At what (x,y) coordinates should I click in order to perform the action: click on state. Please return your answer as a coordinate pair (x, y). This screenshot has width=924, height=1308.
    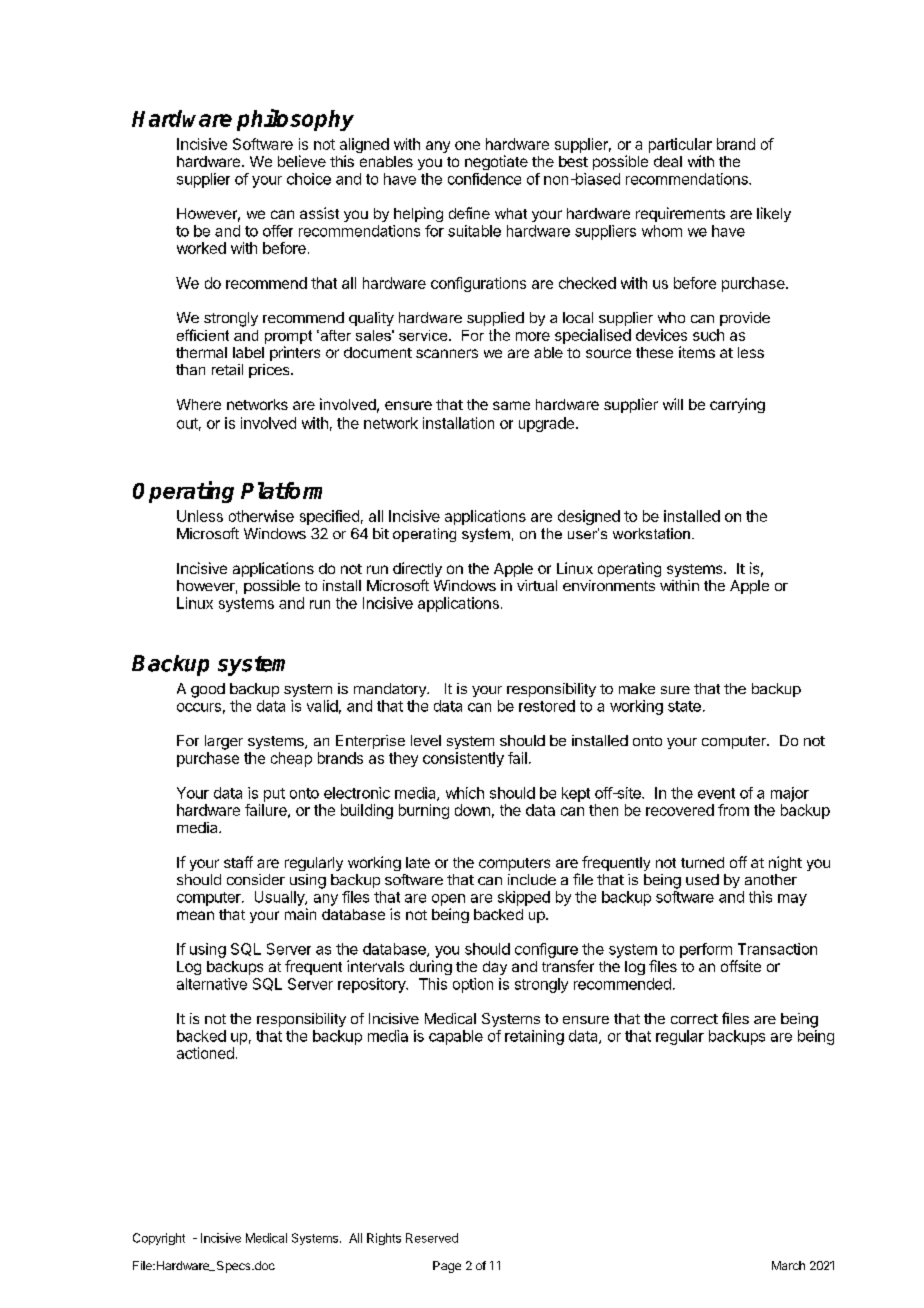
    Looking at the image, I should click on (684, 706).
